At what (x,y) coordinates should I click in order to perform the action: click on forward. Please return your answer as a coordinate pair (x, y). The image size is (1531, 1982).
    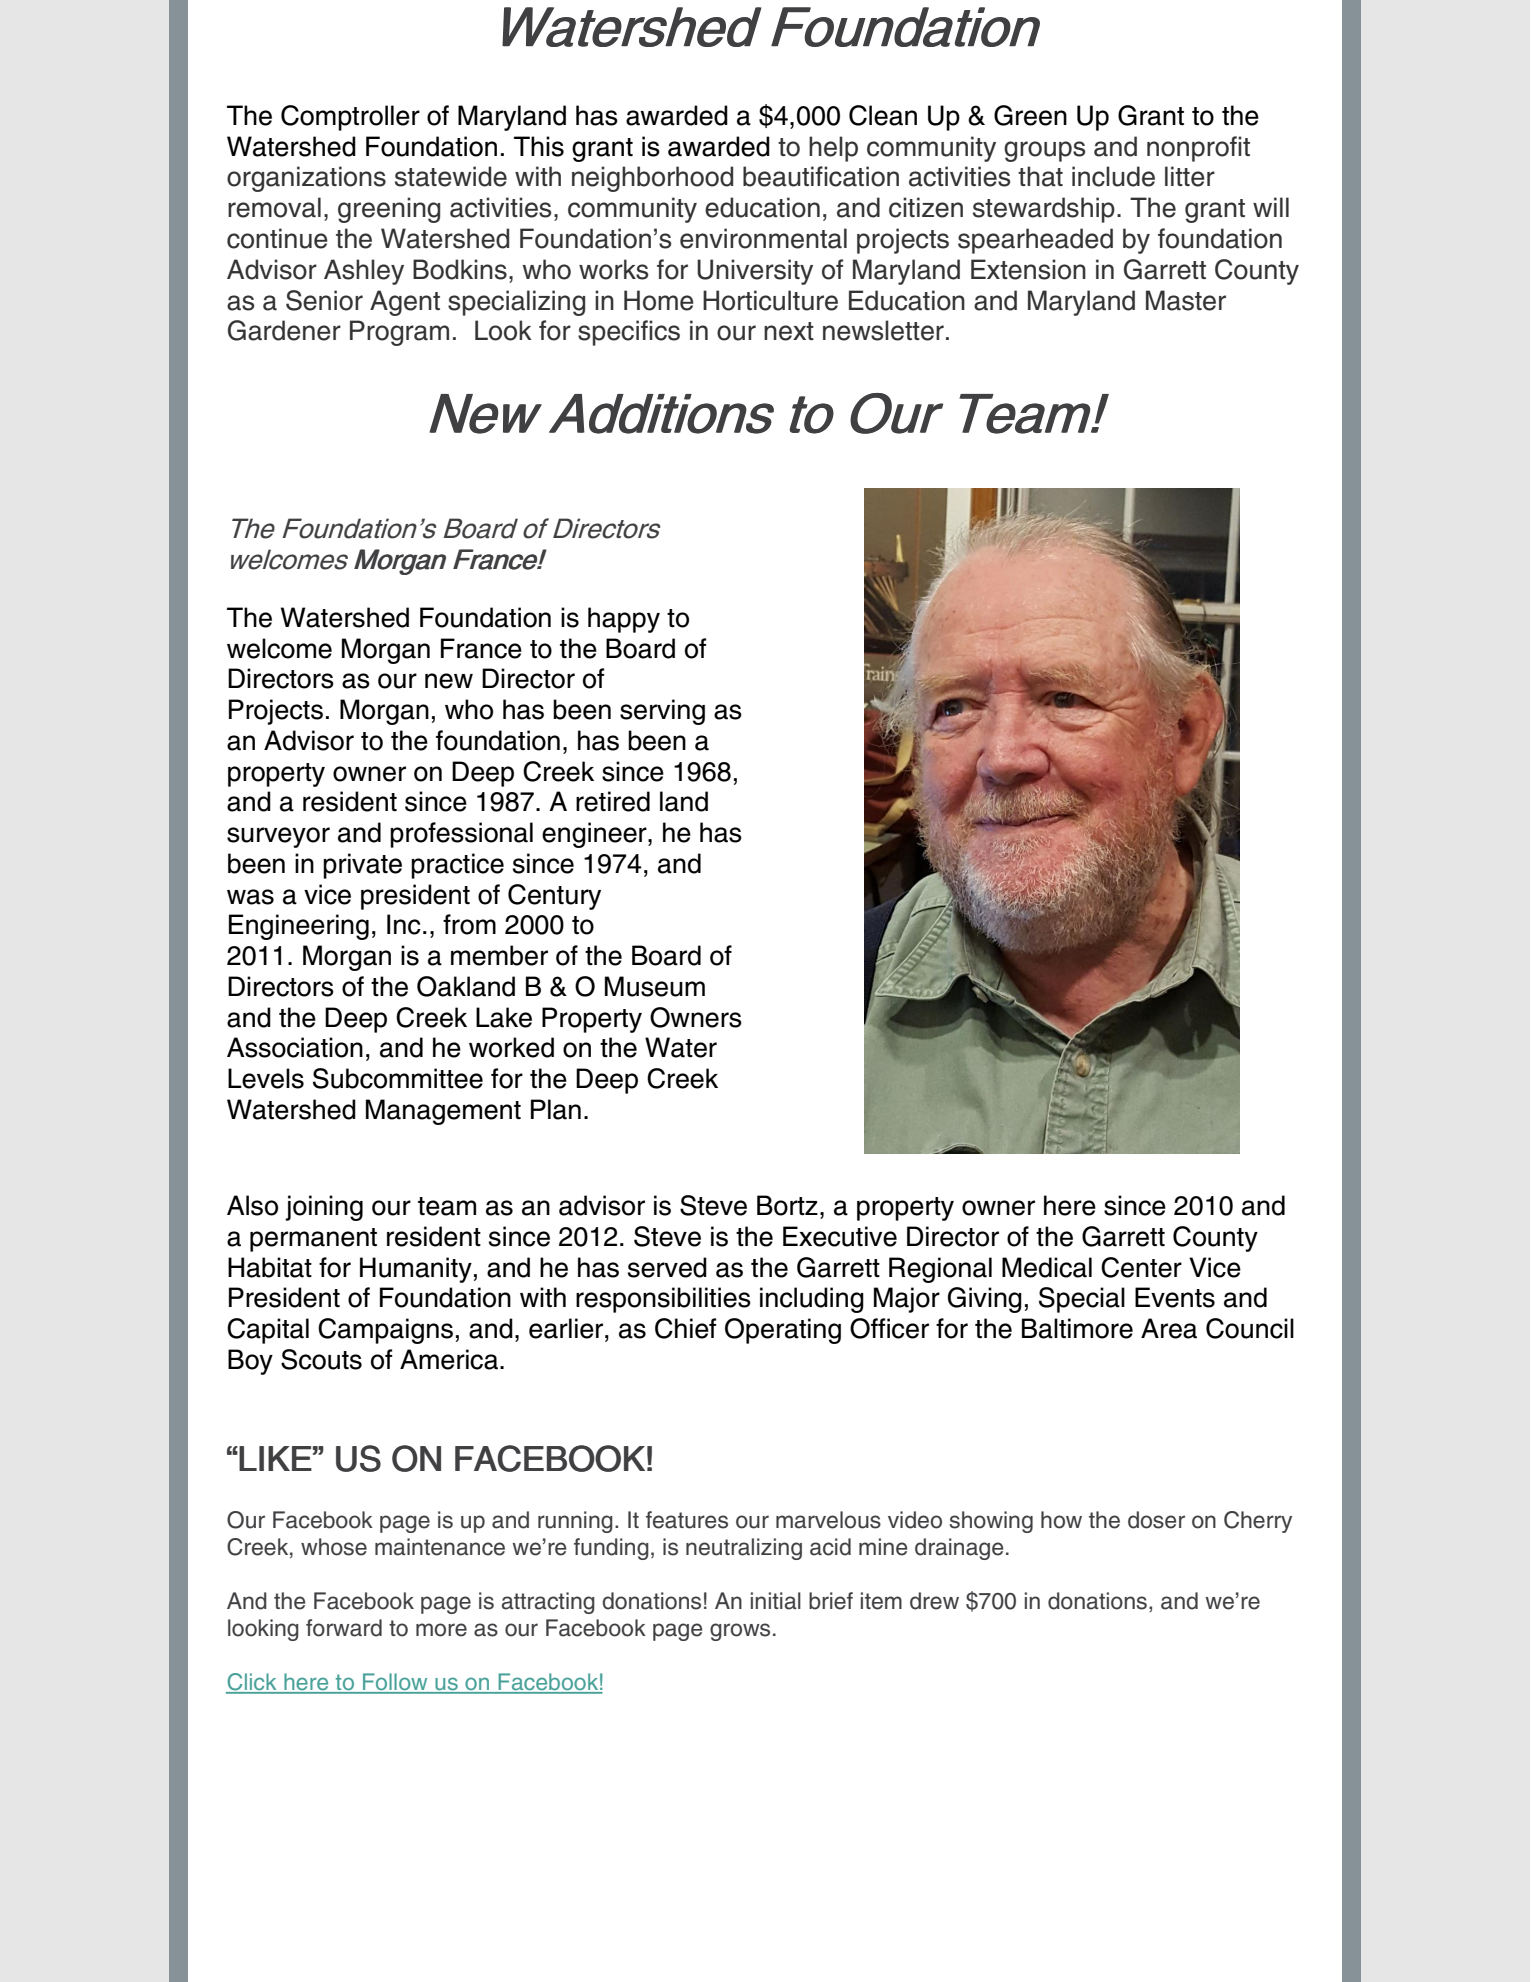
    Looking at the image, I should click on (344, 1628).
